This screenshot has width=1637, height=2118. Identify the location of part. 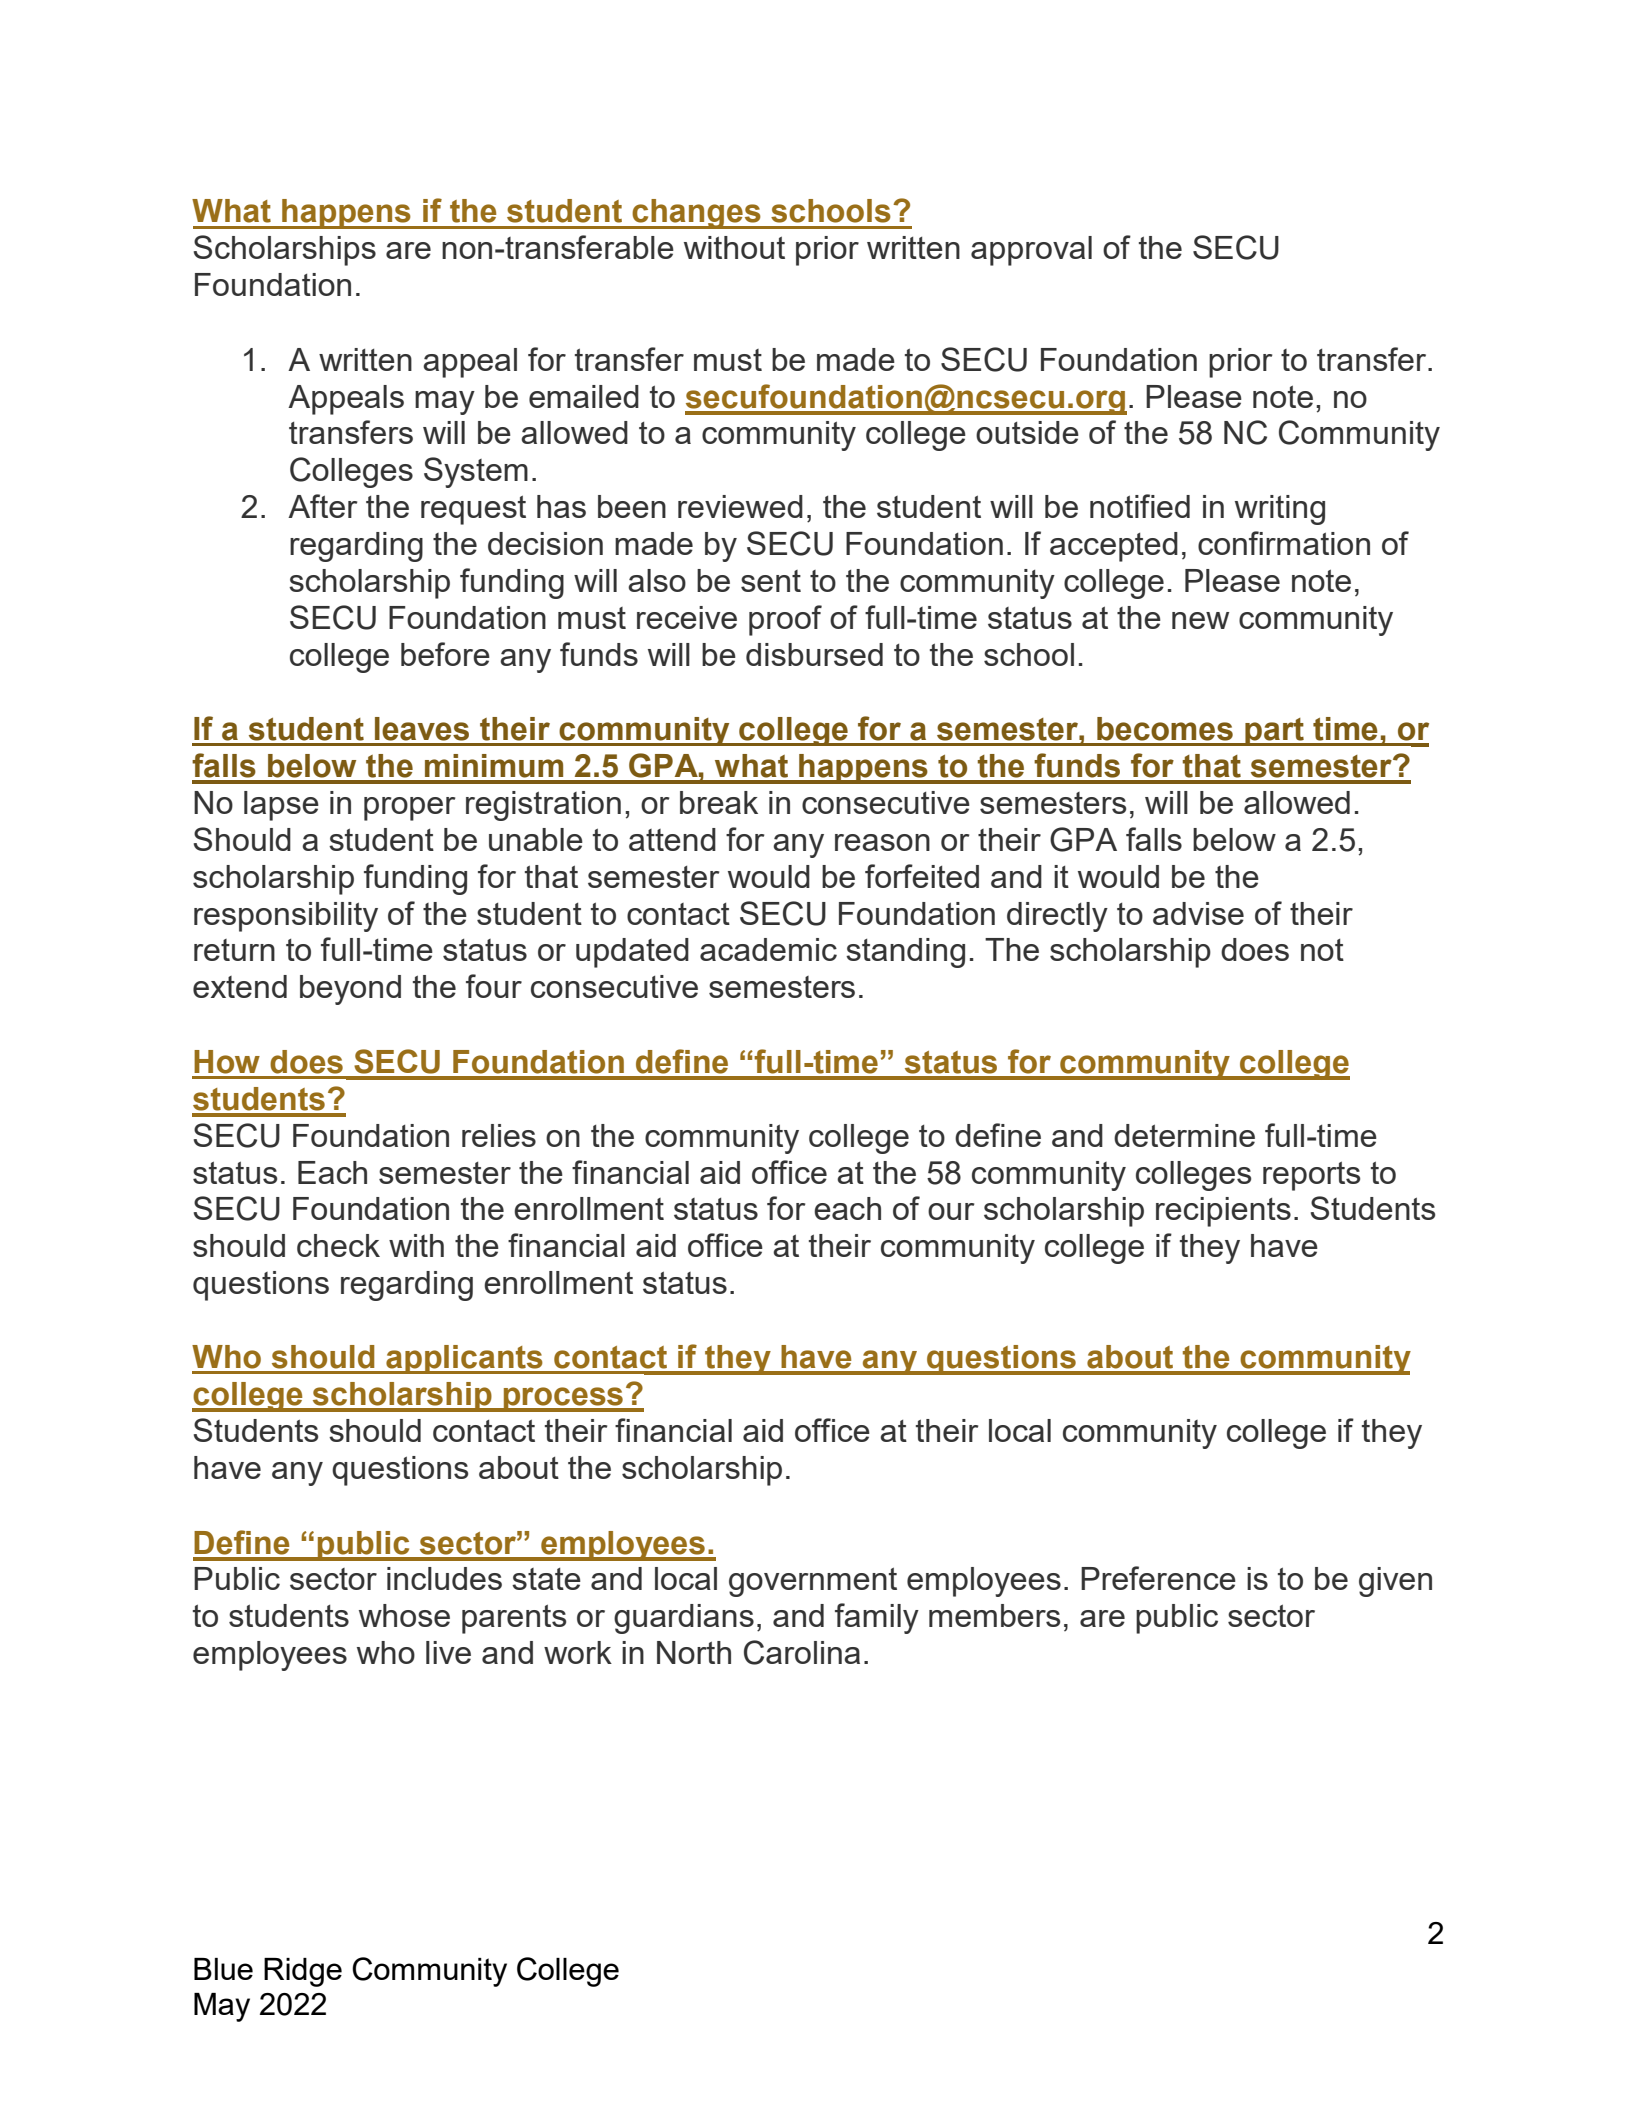
(1274, 732).
